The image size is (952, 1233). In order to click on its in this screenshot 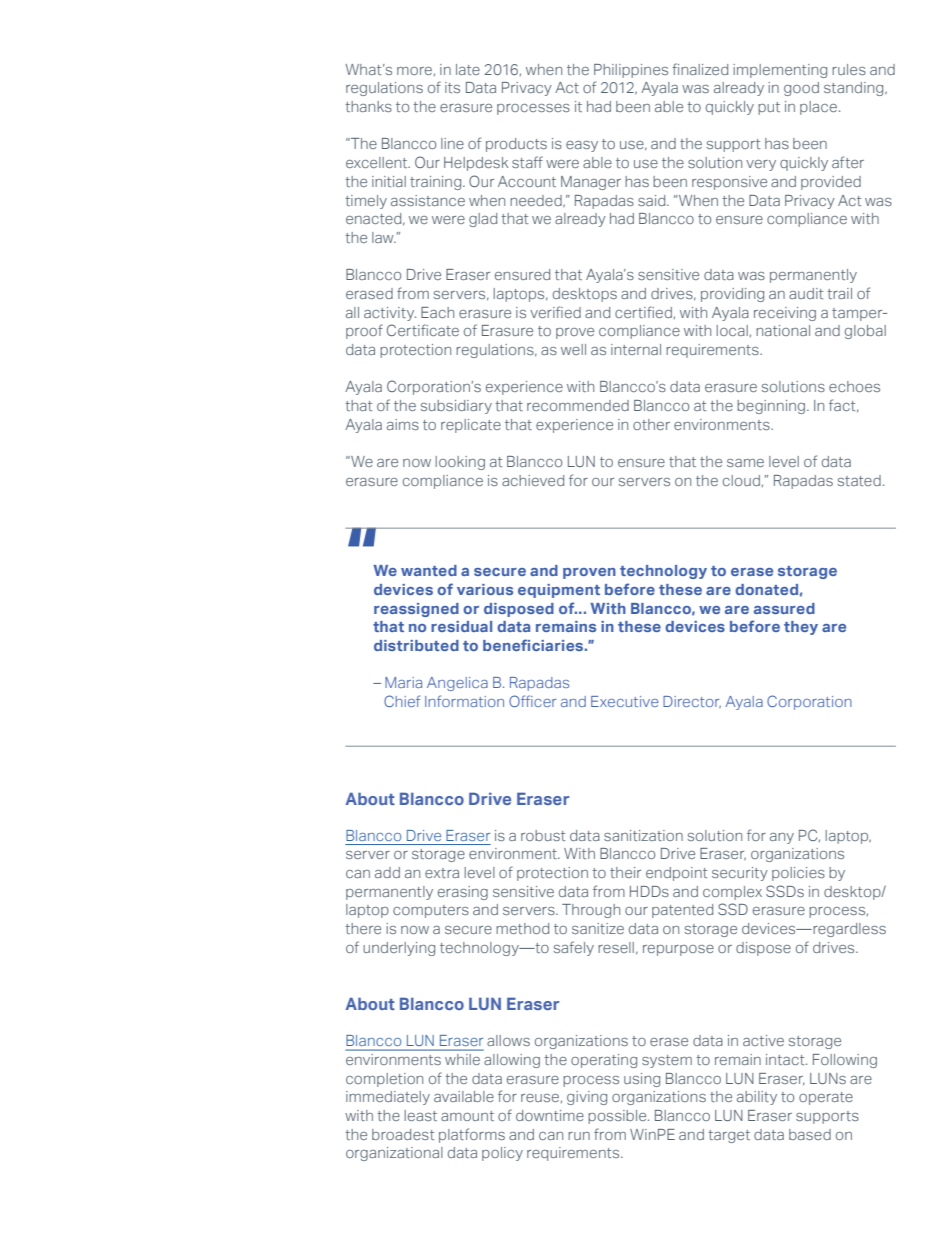, I will do `click(452, 87)`.
